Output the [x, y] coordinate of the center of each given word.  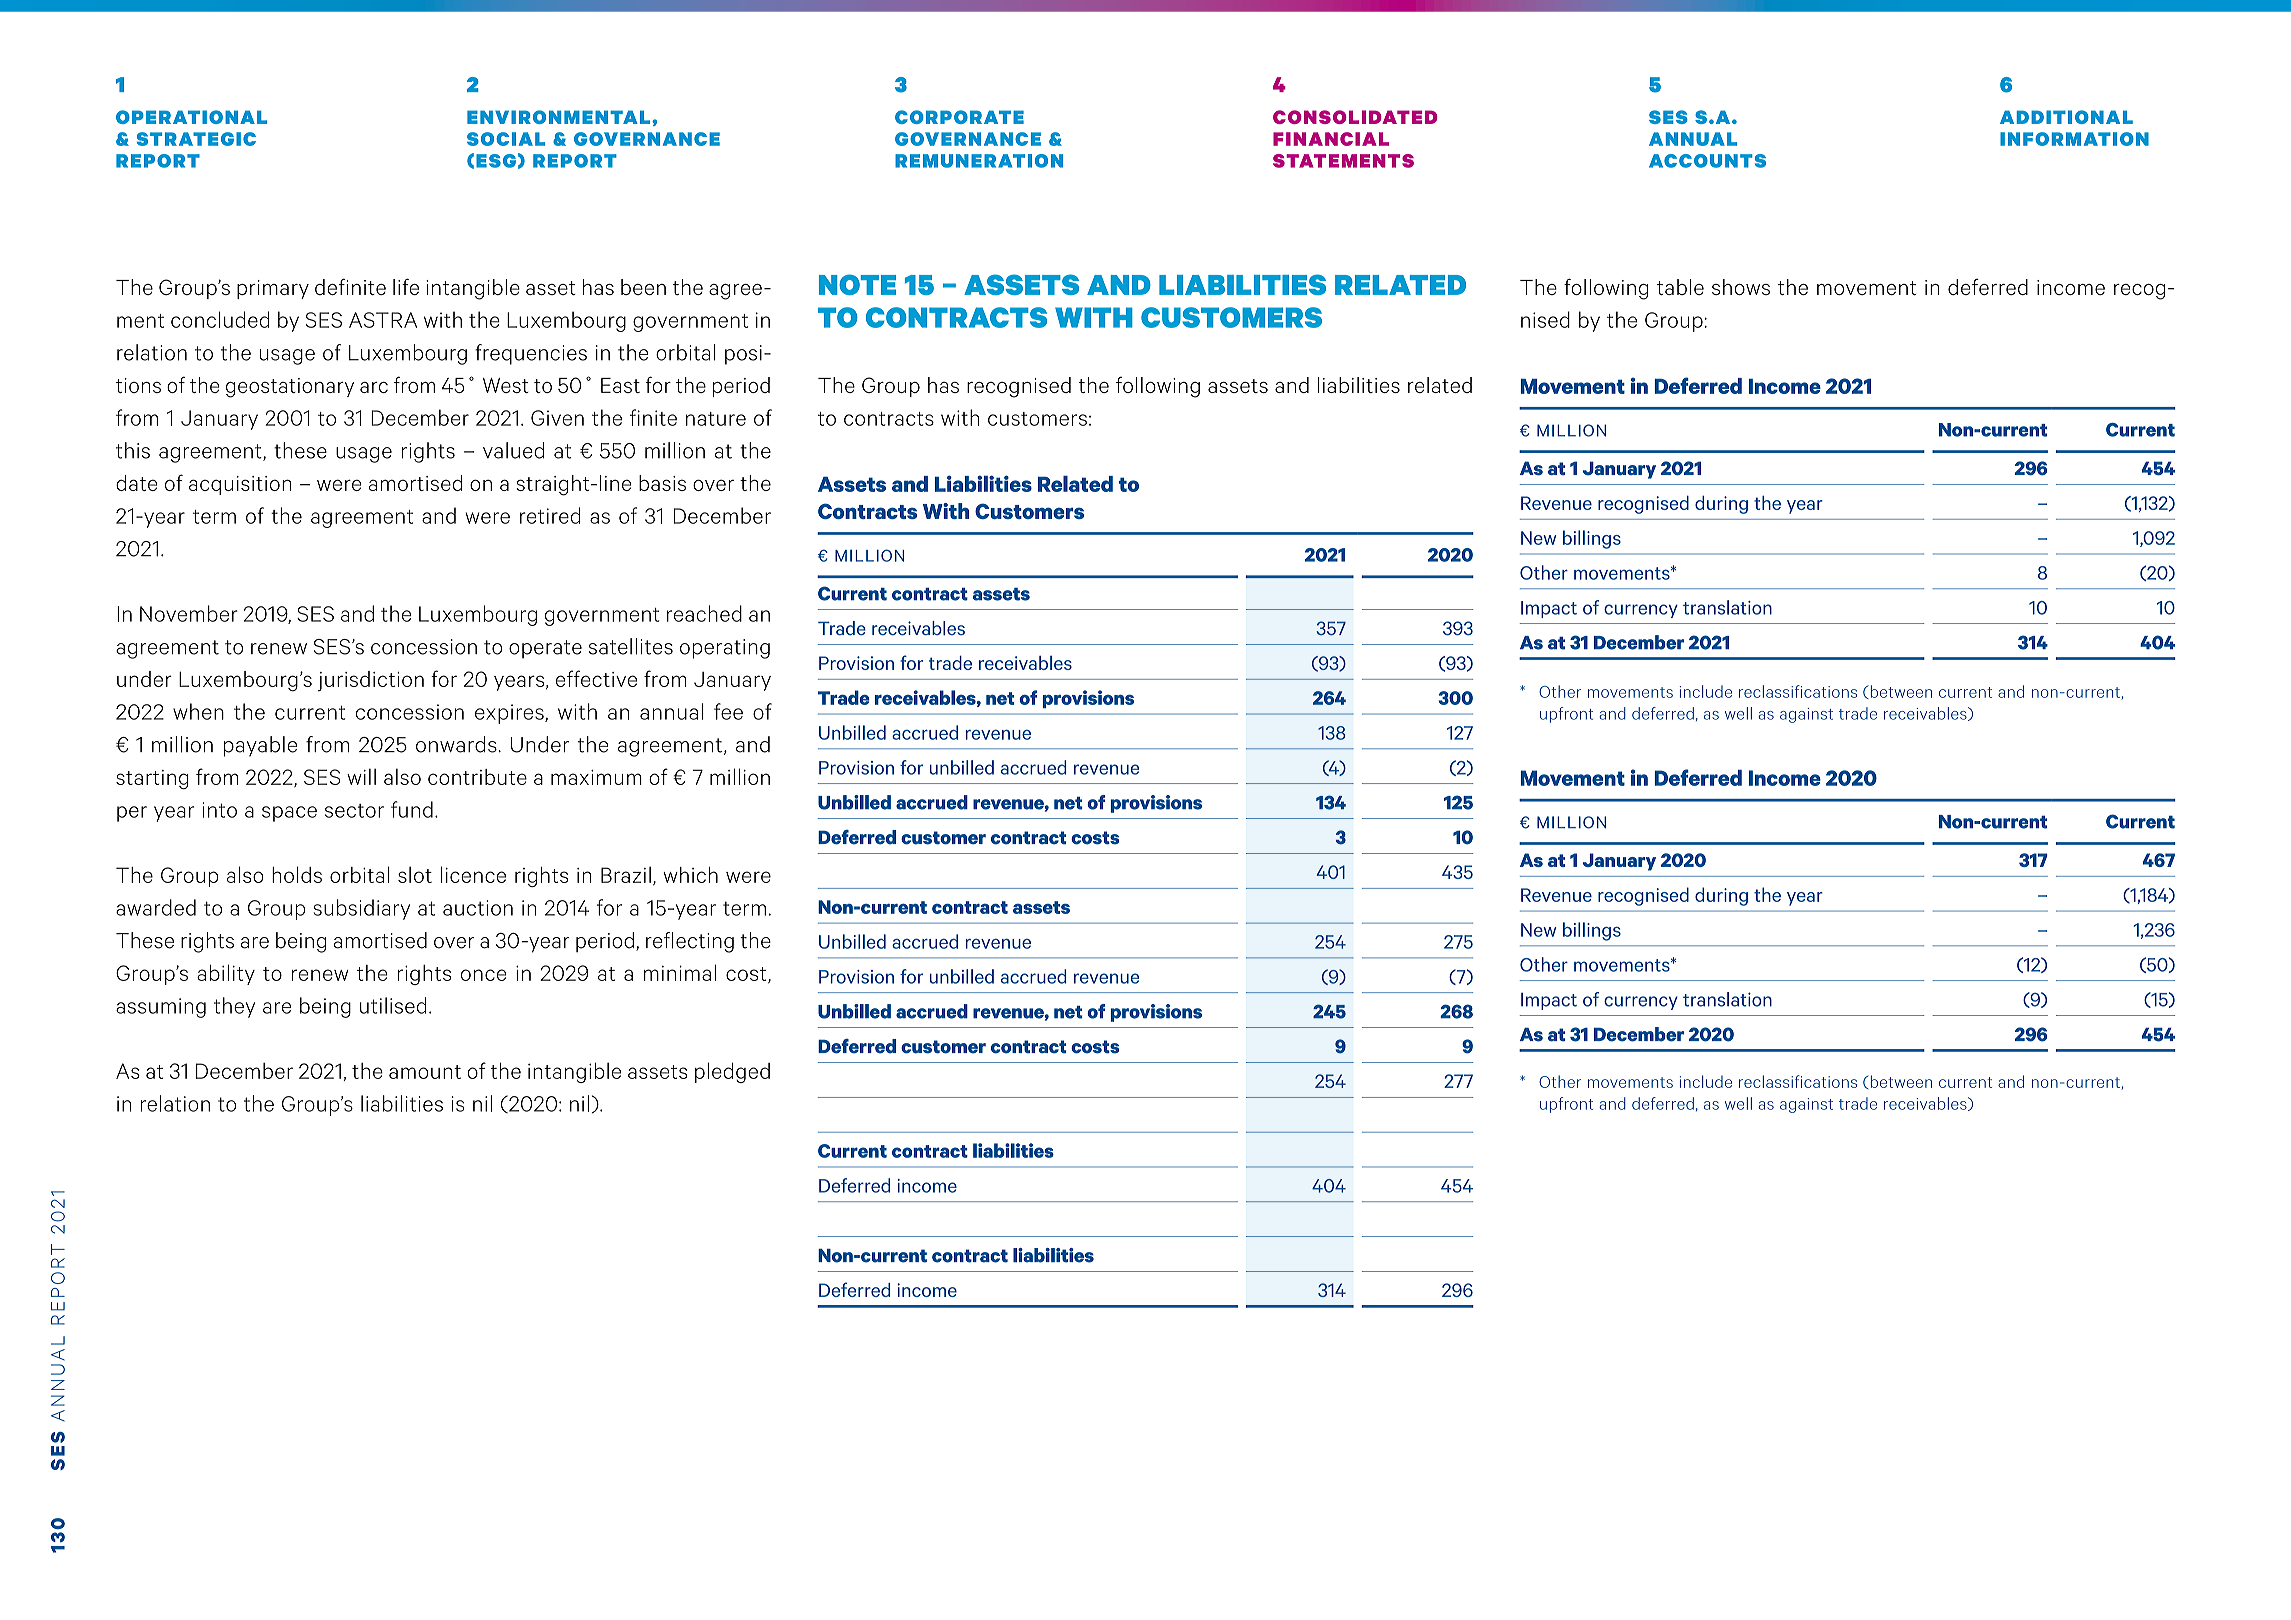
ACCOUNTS [1707, 161]
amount [425, 1072]
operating [725, 649]
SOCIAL [506, 139]
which [690, 875]
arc [374, 387]
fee [728, 711]
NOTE [857, 284]
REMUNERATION [979, 161]
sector [354, 811]
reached [704, 613]
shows [1741, 287]
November [189, 613]
